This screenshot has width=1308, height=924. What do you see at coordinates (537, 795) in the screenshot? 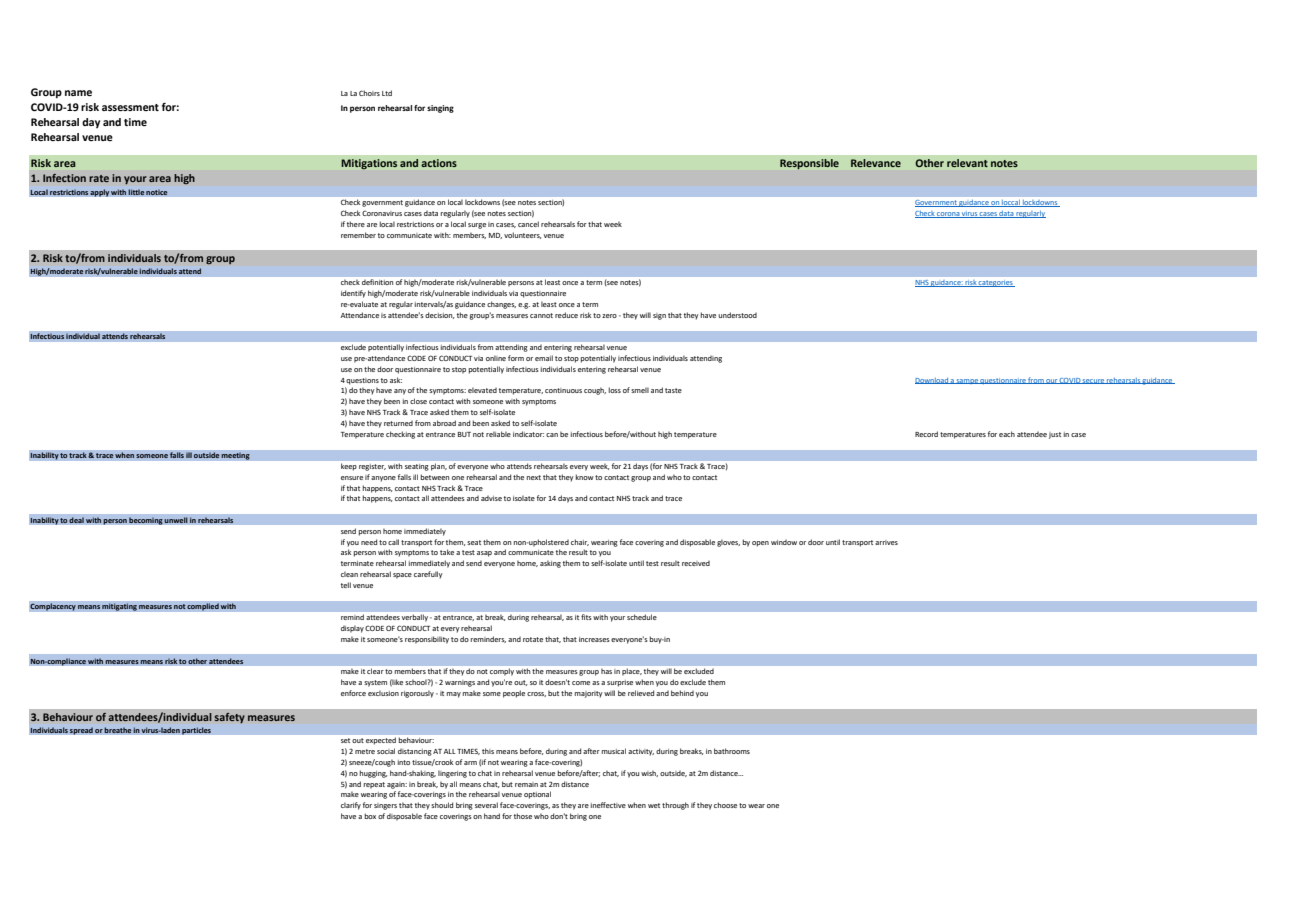
I see `optional` at bounding box center [537, 795].
